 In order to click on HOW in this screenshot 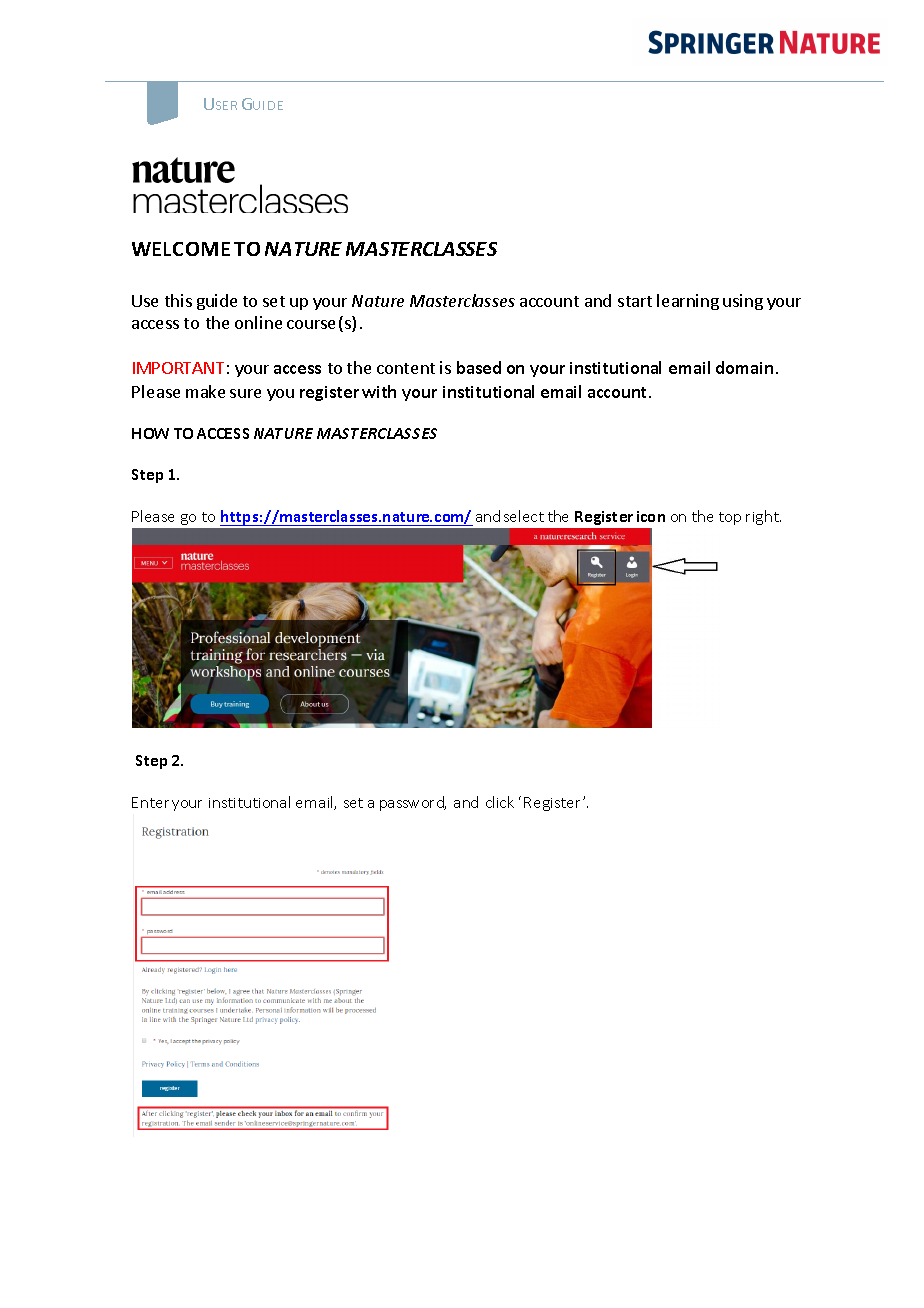, I will do `click(150, 433)`.
